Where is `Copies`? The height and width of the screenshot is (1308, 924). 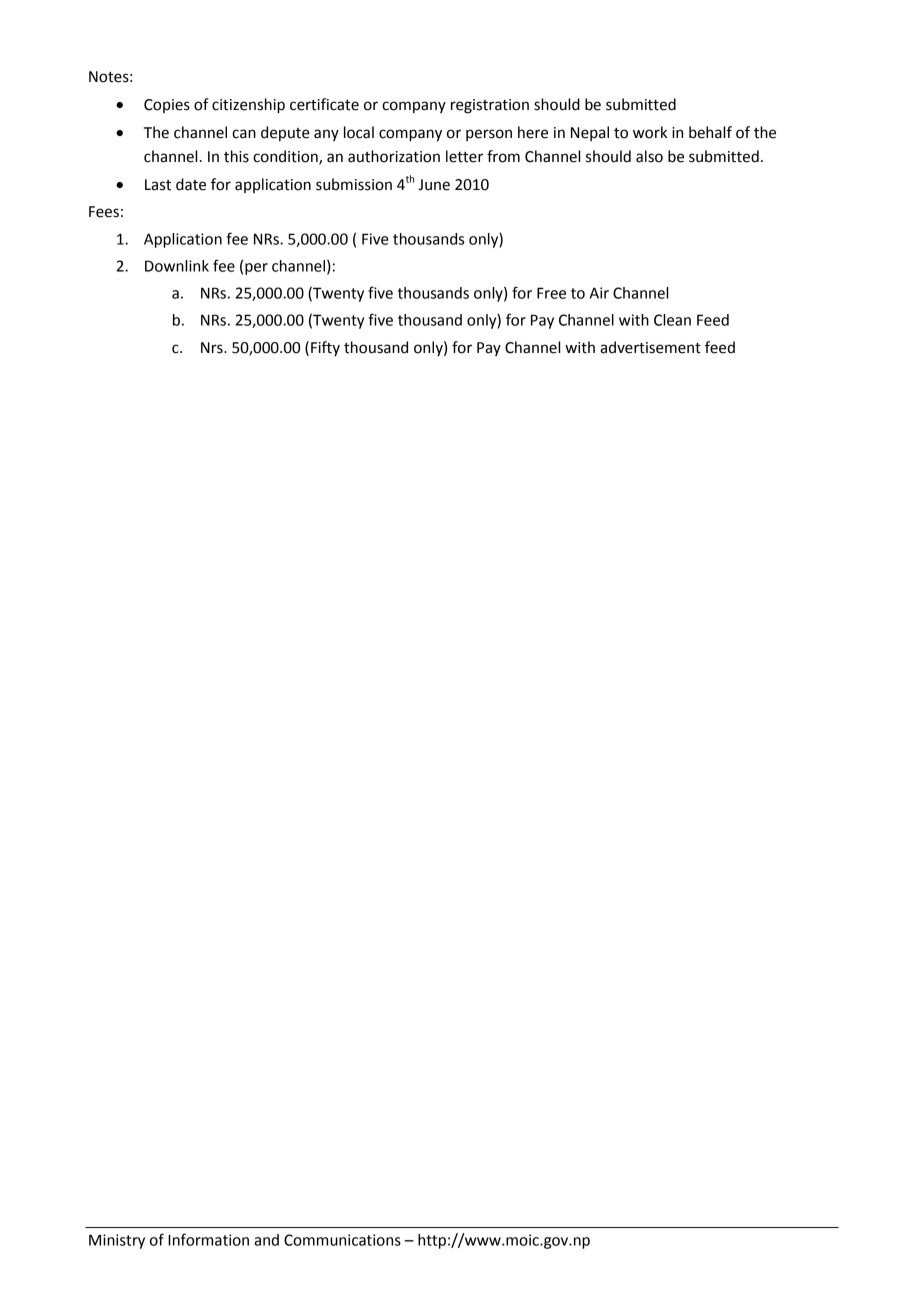
Copies is located at coordinates (167, 106).
